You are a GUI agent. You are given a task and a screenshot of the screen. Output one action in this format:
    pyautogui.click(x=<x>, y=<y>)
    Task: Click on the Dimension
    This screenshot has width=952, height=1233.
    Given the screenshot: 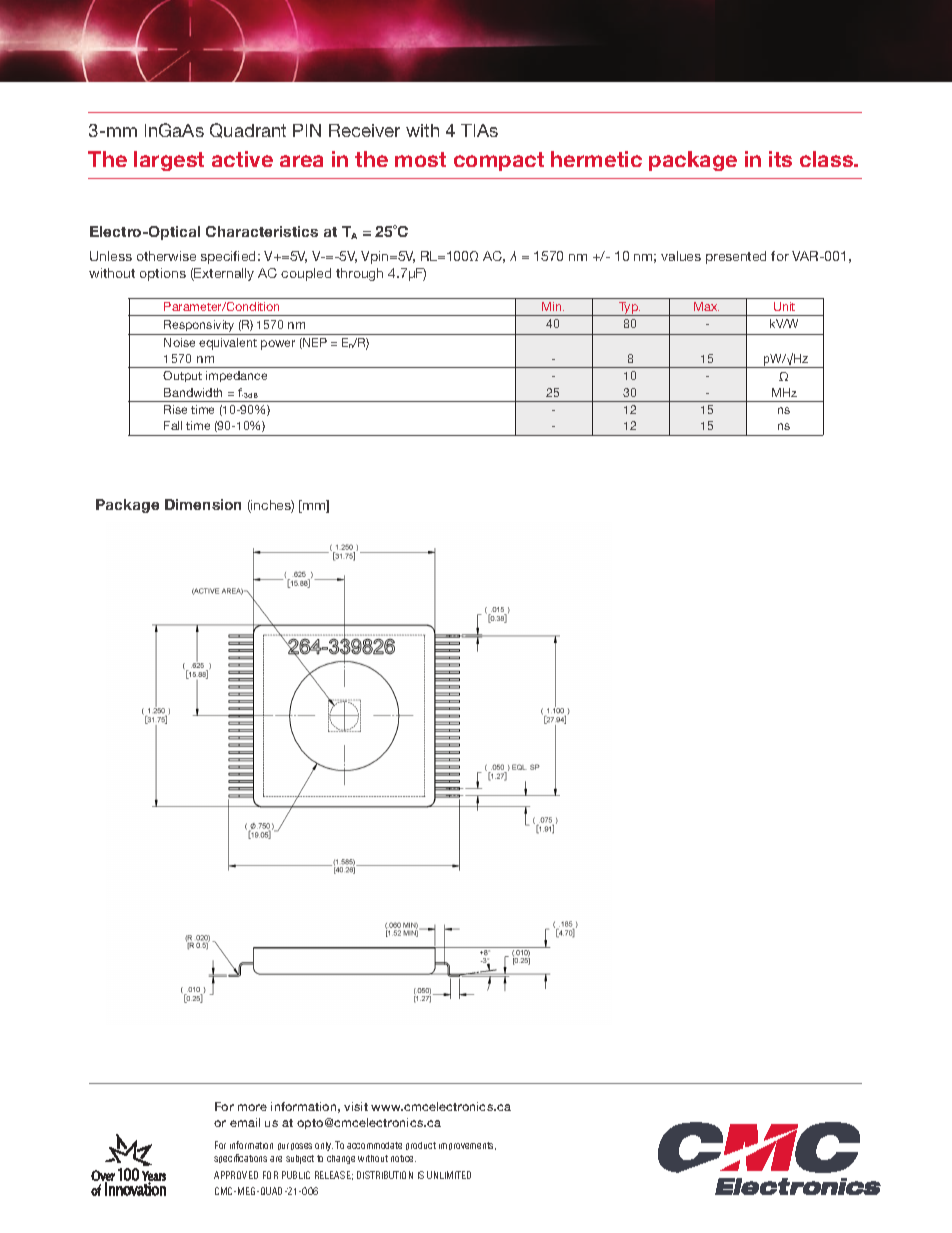 What is the action you would take?
    pyautogui.click(x=203, y=504)
